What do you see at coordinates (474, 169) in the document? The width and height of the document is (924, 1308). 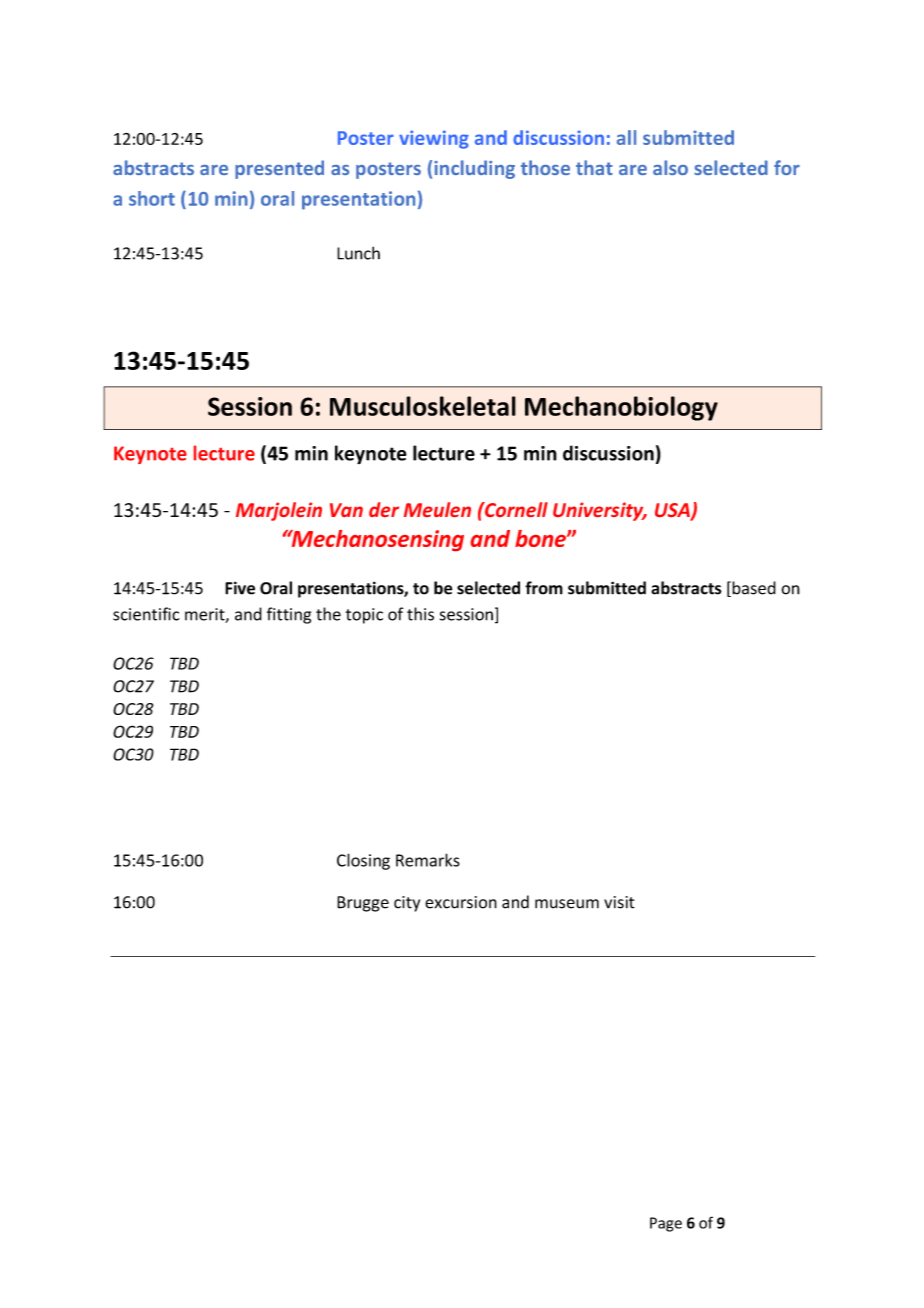 I see `including` at bounding box center [474, 169].
